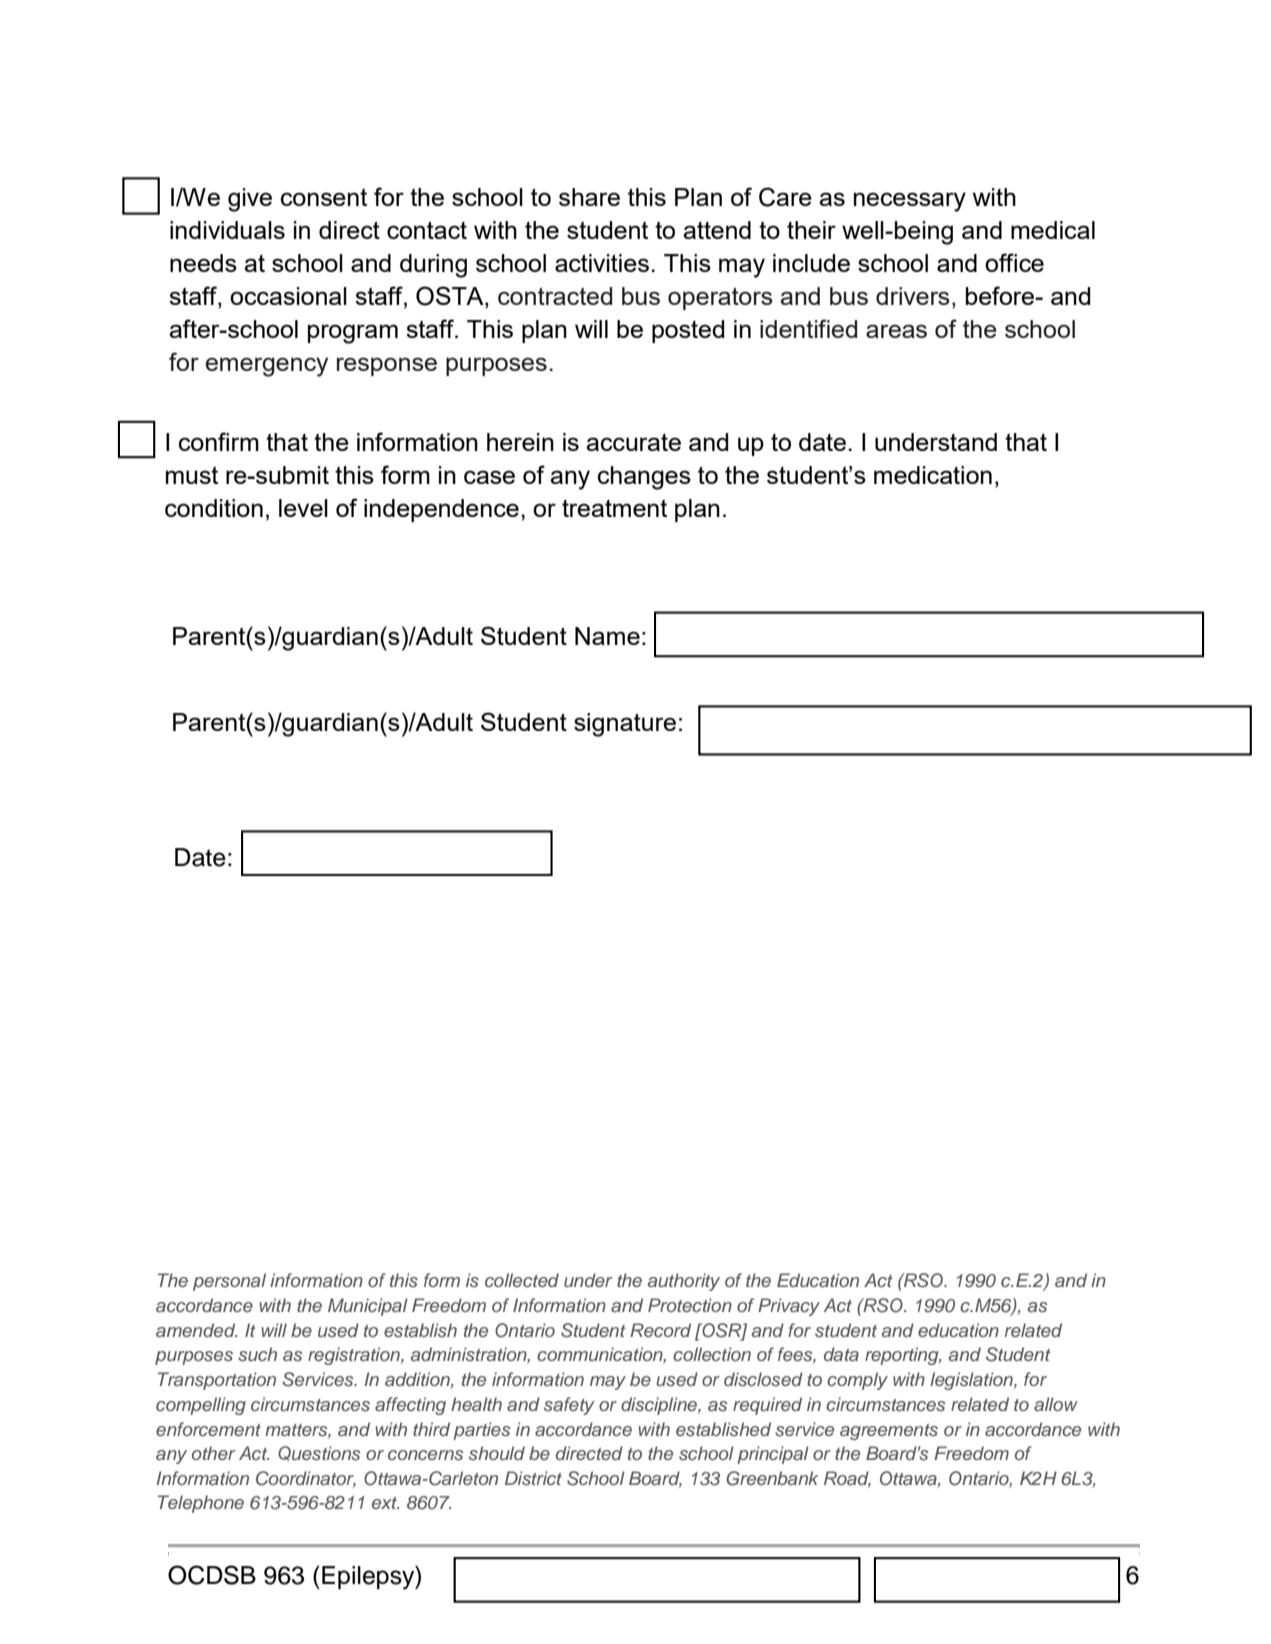 This image has width=1271, height=1644. I want to click on consent, so click(324, 197).
